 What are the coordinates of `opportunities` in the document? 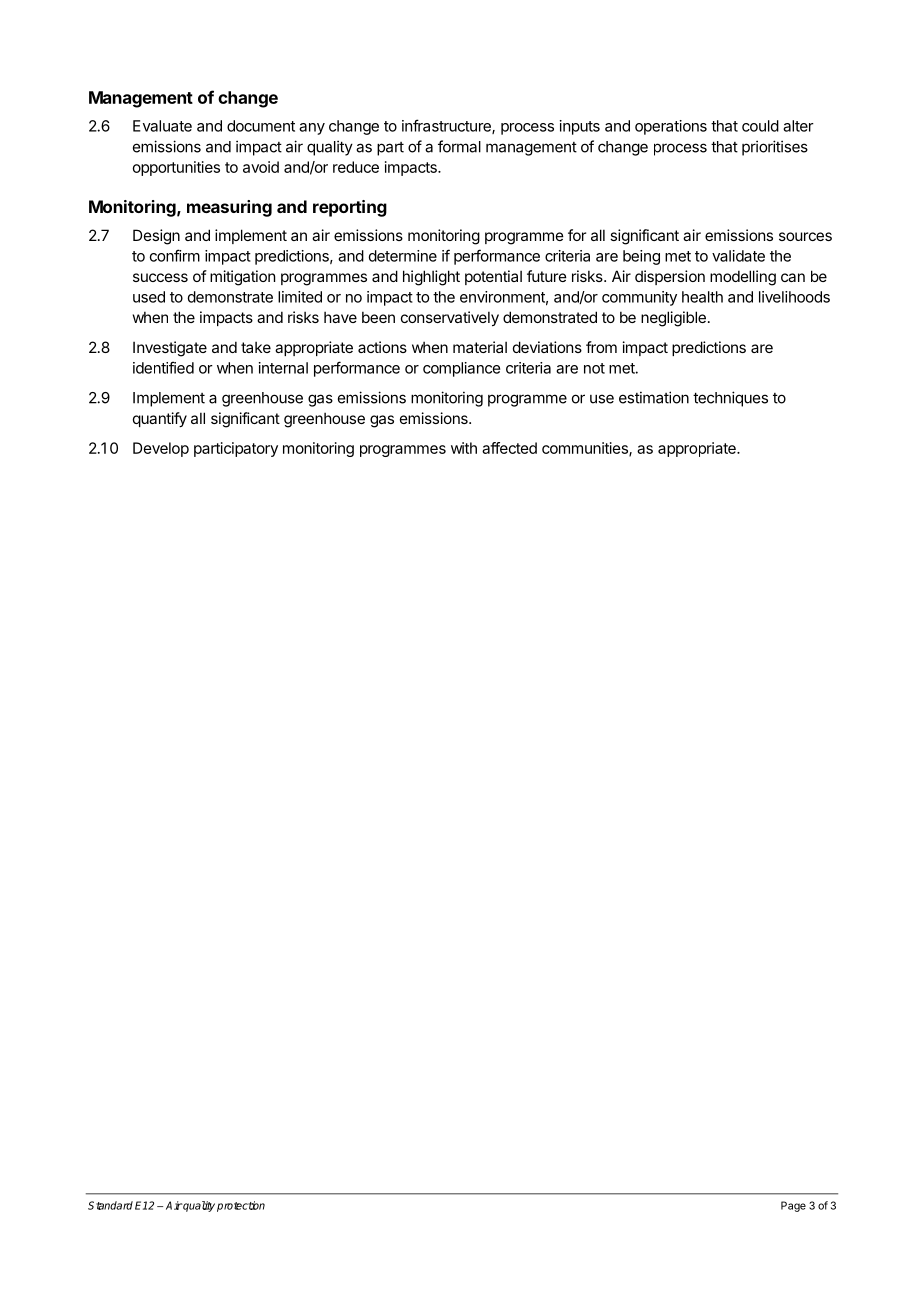 It's located at (176, 168).
